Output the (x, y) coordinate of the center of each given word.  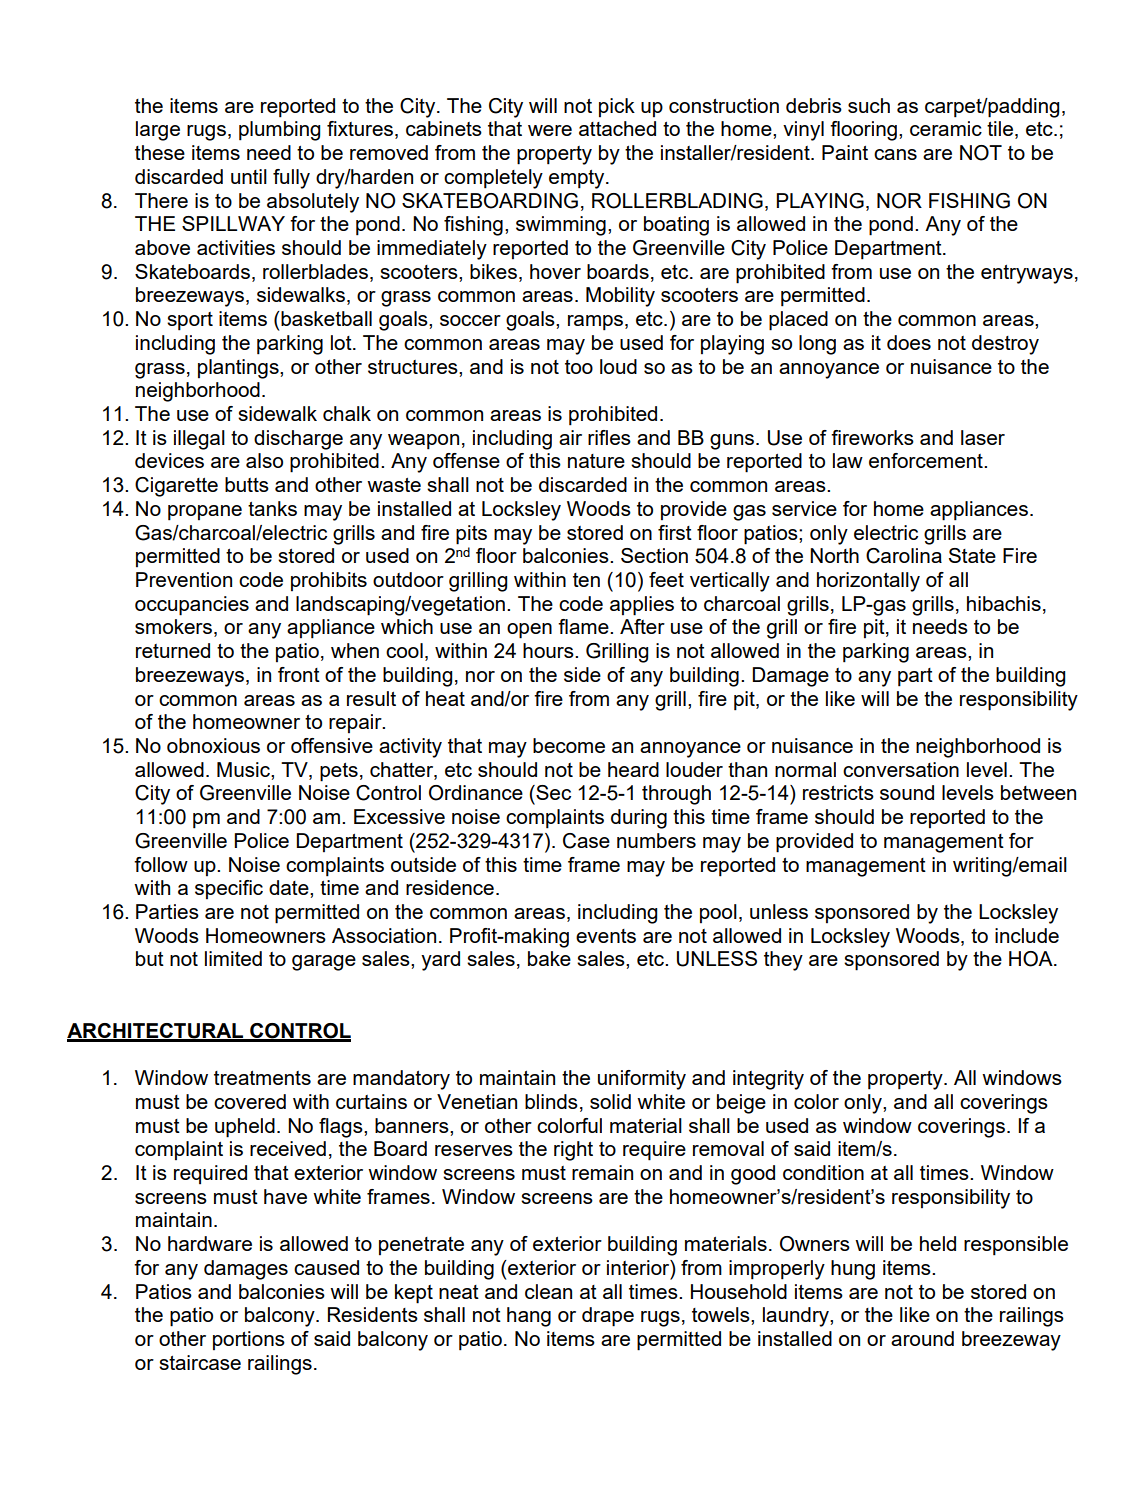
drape (608, 1317)
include (1027, 935)
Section (654, 555)
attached (617, 128)
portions (249, 1340)
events (606, 936)
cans (895, 154)
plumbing (279, 131)
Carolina (904, 556)
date (290, 887)
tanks (272, 508)
